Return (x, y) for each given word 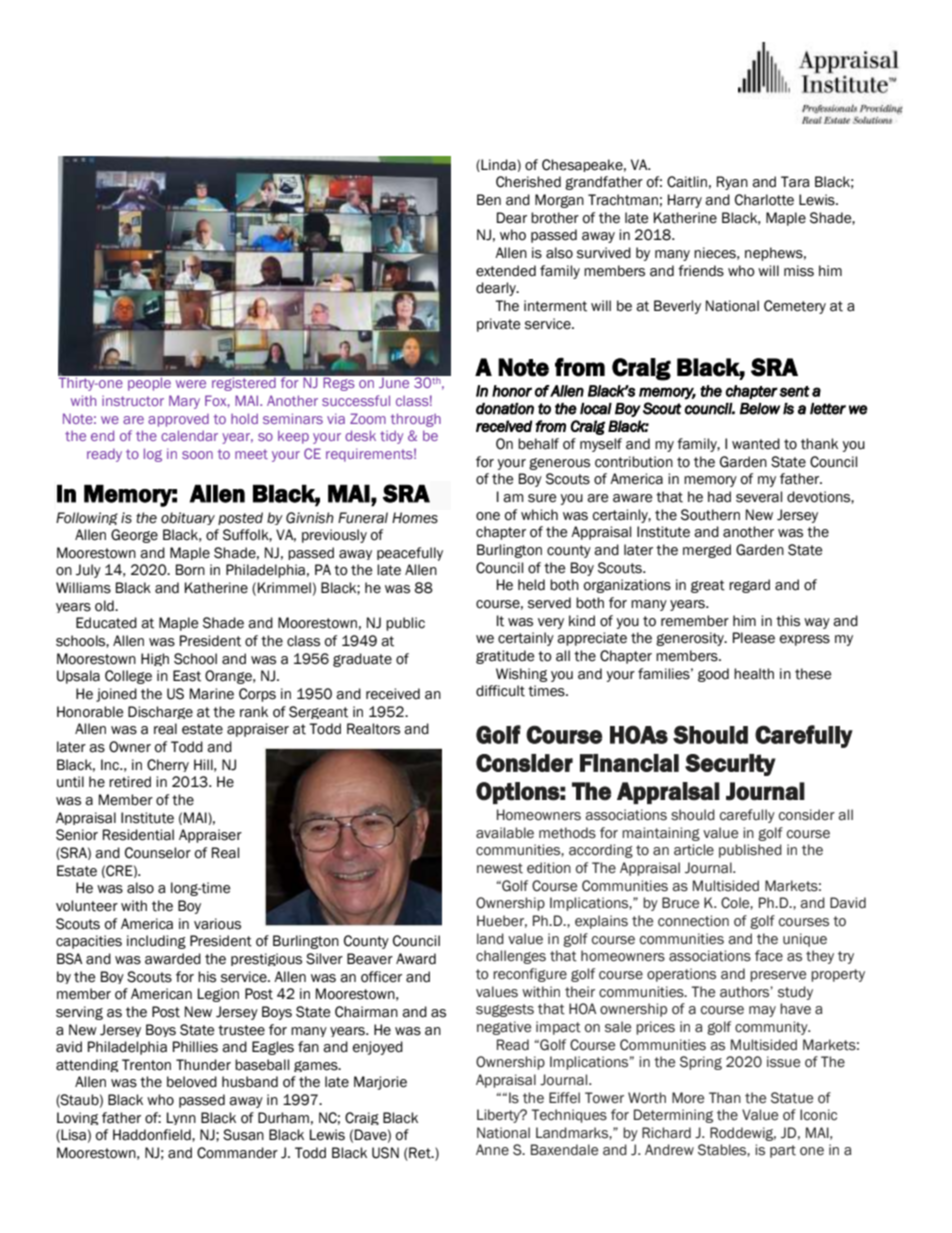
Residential (138, 835)
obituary (188, 518)
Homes (415, 518)
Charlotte (764, 200)
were (191, 384)
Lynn (181, 1118)
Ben (489, 200)
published (750, 851)
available (505, 833)
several (759, 497)
